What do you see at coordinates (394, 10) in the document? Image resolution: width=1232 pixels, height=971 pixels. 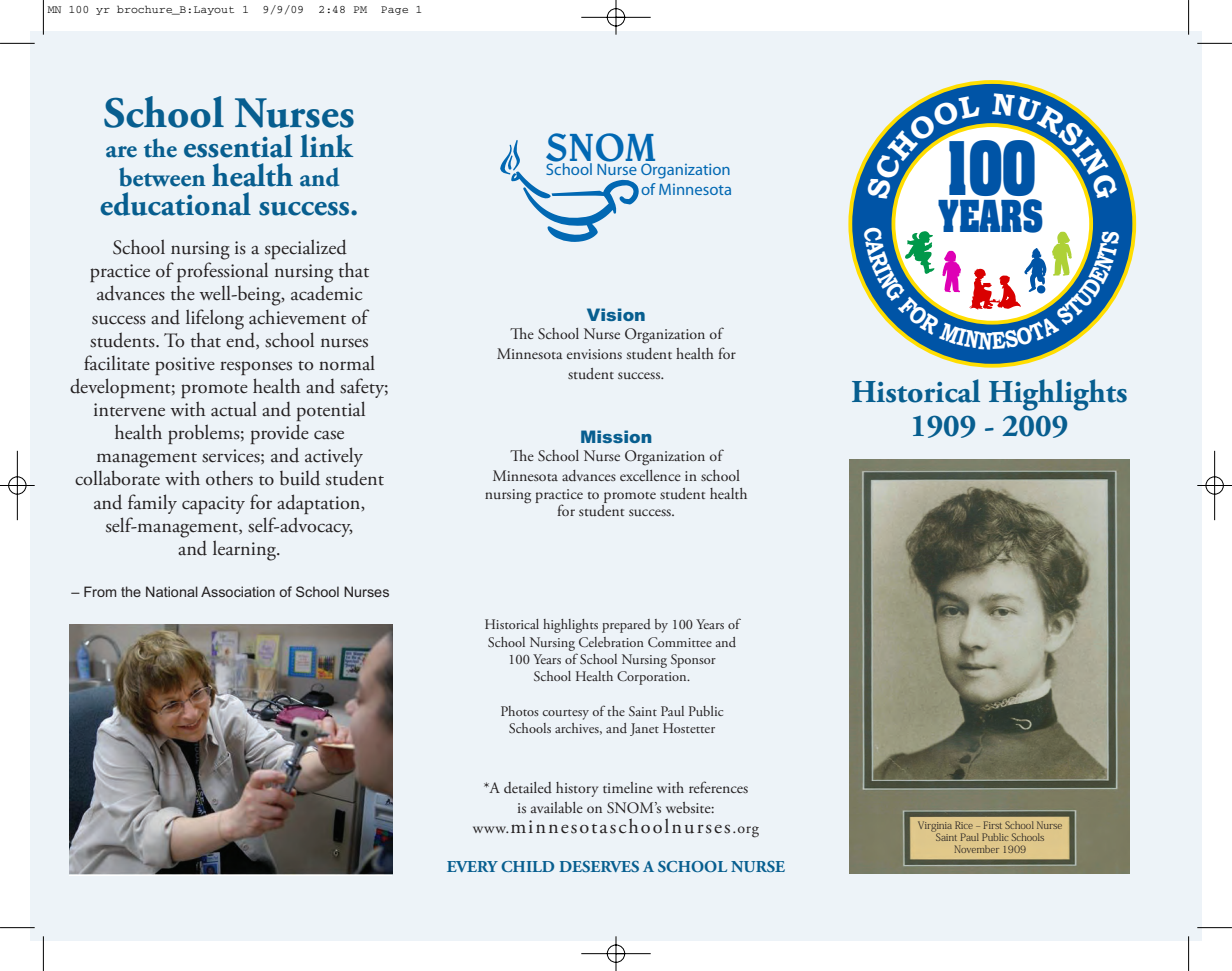 I see `Page` at bounding box center [394, 10].
